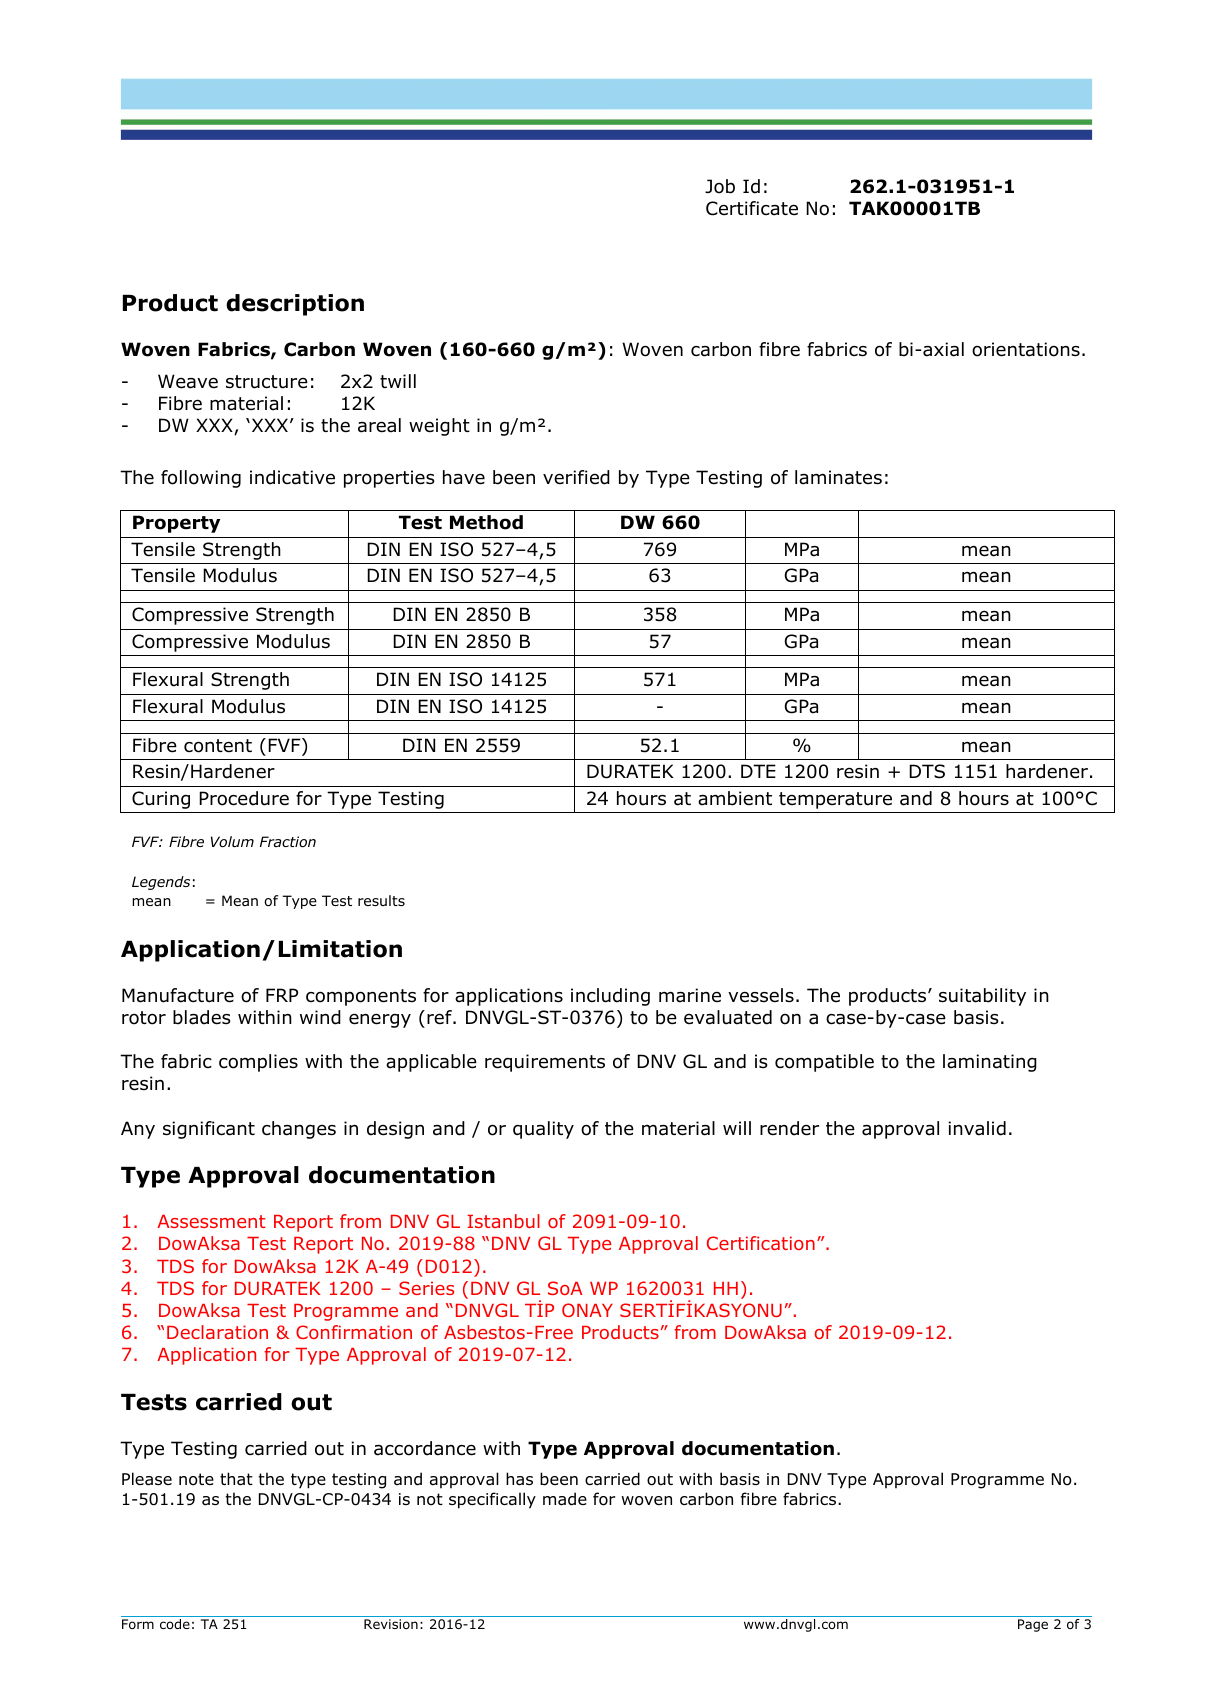  I want to click on made, so click(565, 1499).
